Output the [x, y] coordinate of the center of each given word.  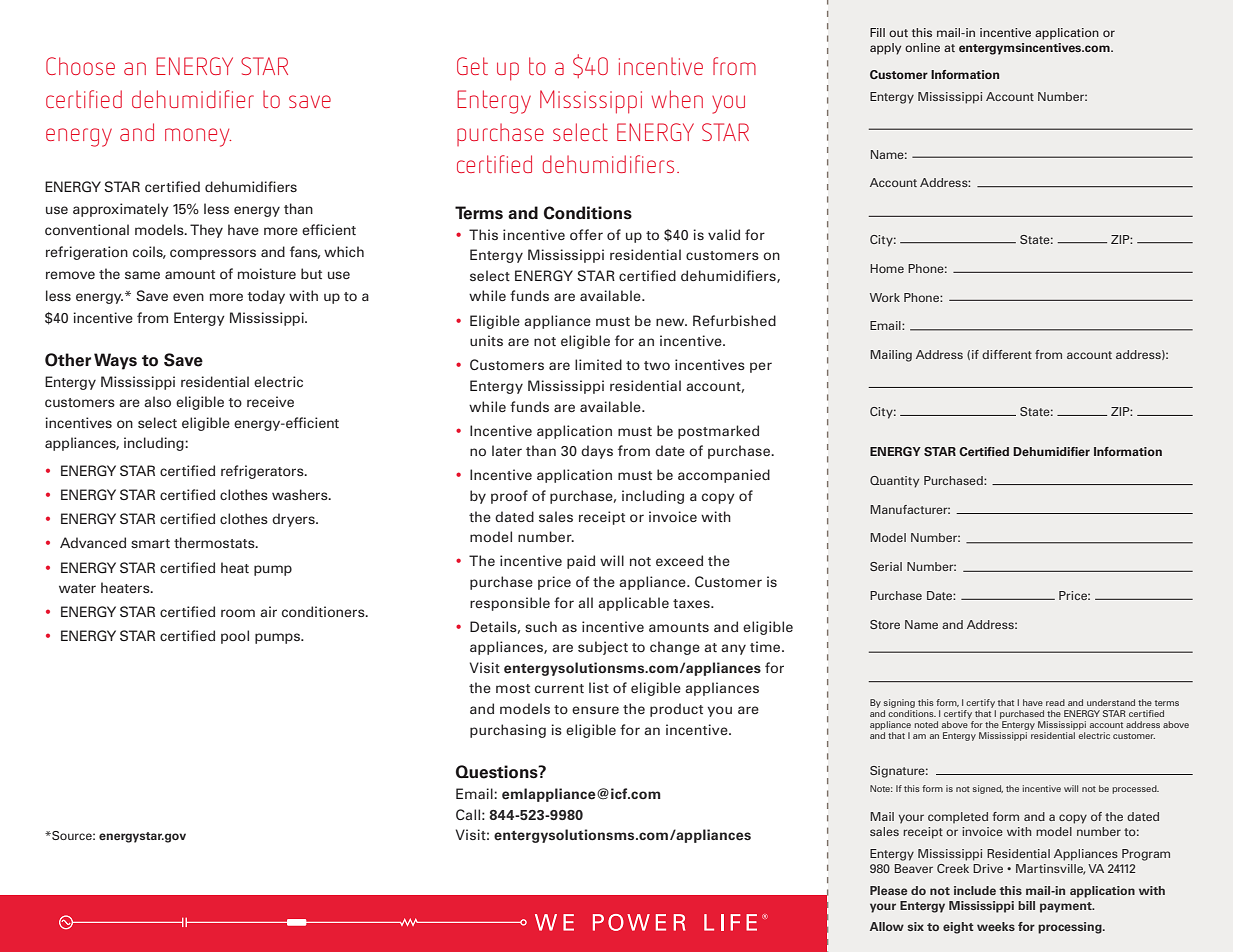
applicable [633, 604]
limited [598, 364]
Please [888, 890]
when [677, 99]
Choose [80, 66]
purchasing [508, 731]
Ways [115, 361]
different [1007, 354]
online [922, 47]
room [238, 613]
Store [885, 624]
